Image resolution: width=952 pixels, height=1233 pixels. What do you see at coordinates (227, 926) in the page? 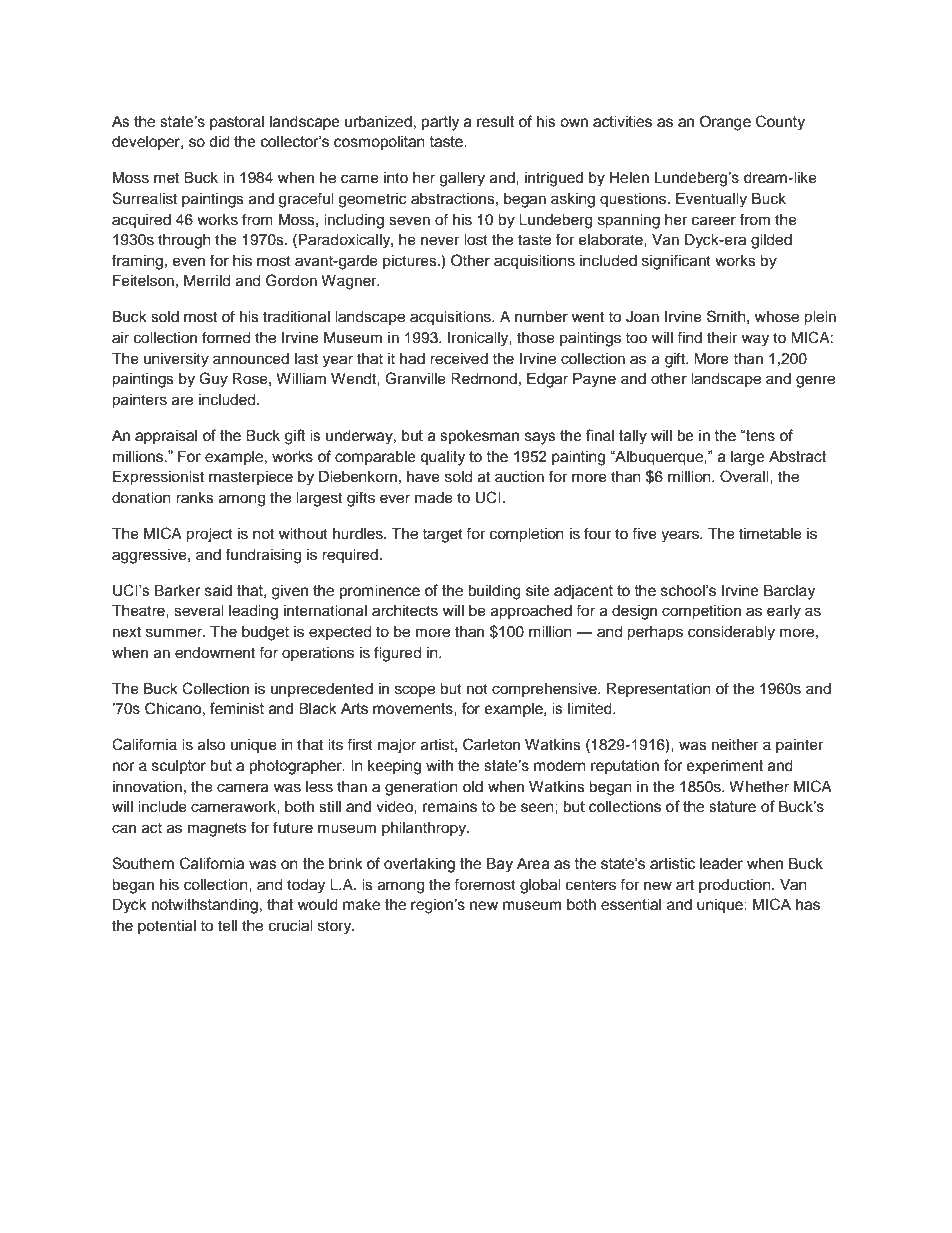
I see `tell` at bounding box center [227, 926].
